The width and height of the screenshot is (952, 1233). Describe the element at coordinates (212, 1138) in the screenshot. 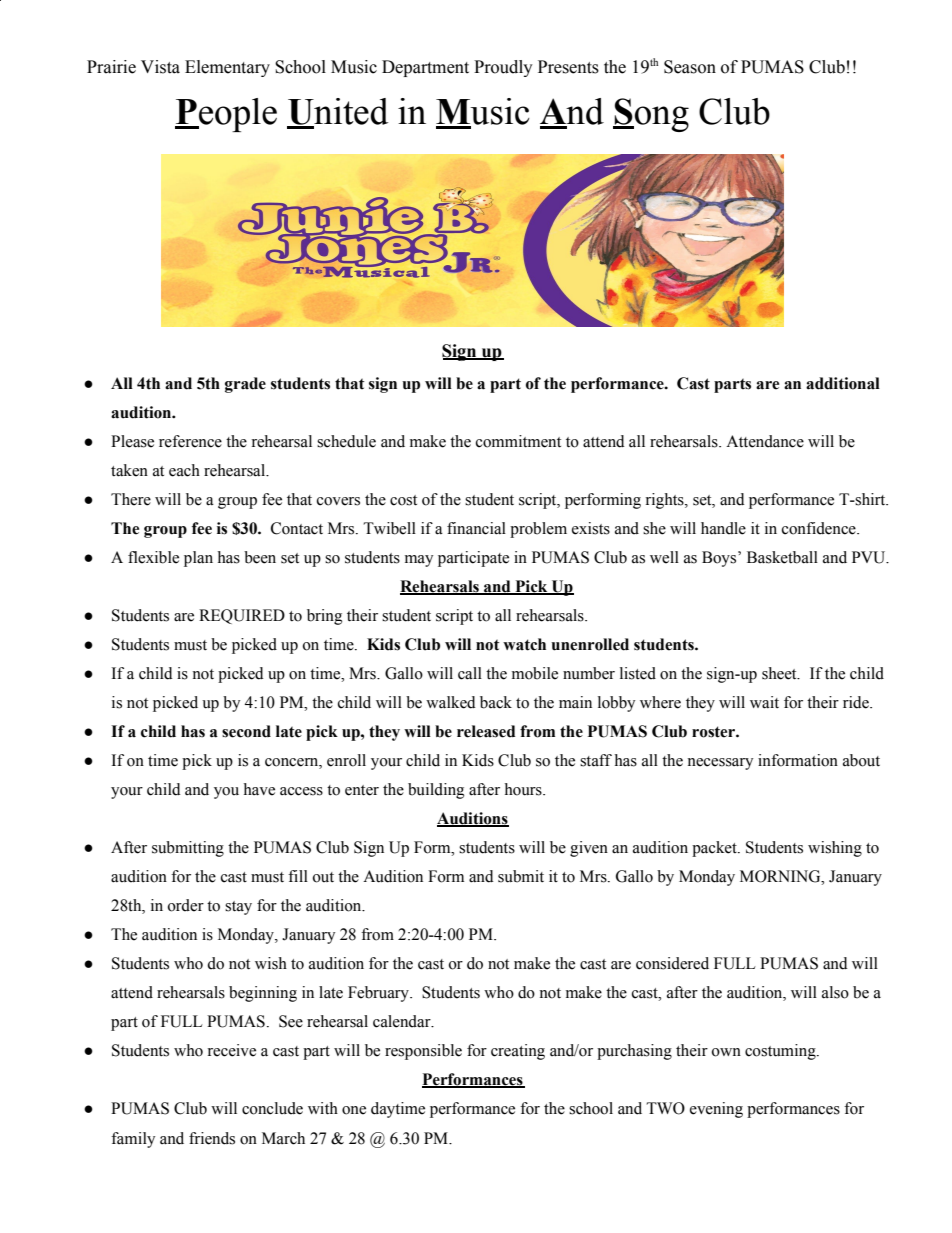

I see `friends` at that location.
